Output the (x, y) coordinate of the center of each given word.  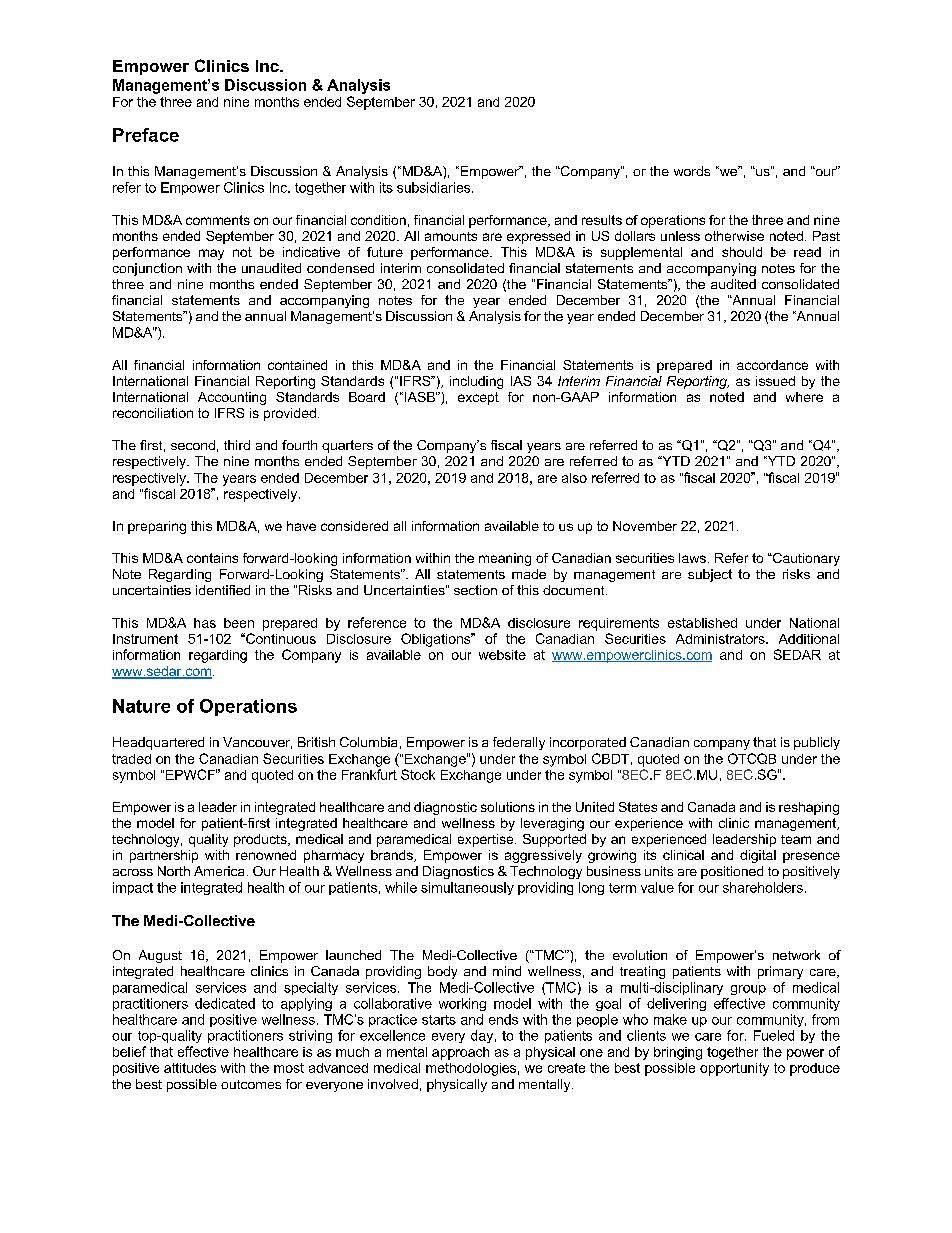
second (193, 445)
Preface (146, 135)
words (692, 171)
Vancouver (257, 743)
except (478, 398)
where (804, 397)
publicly (817, 743)
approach (460, 1053)
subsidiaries (435, 187)
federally (519, 743)
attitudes (190, 1068)
